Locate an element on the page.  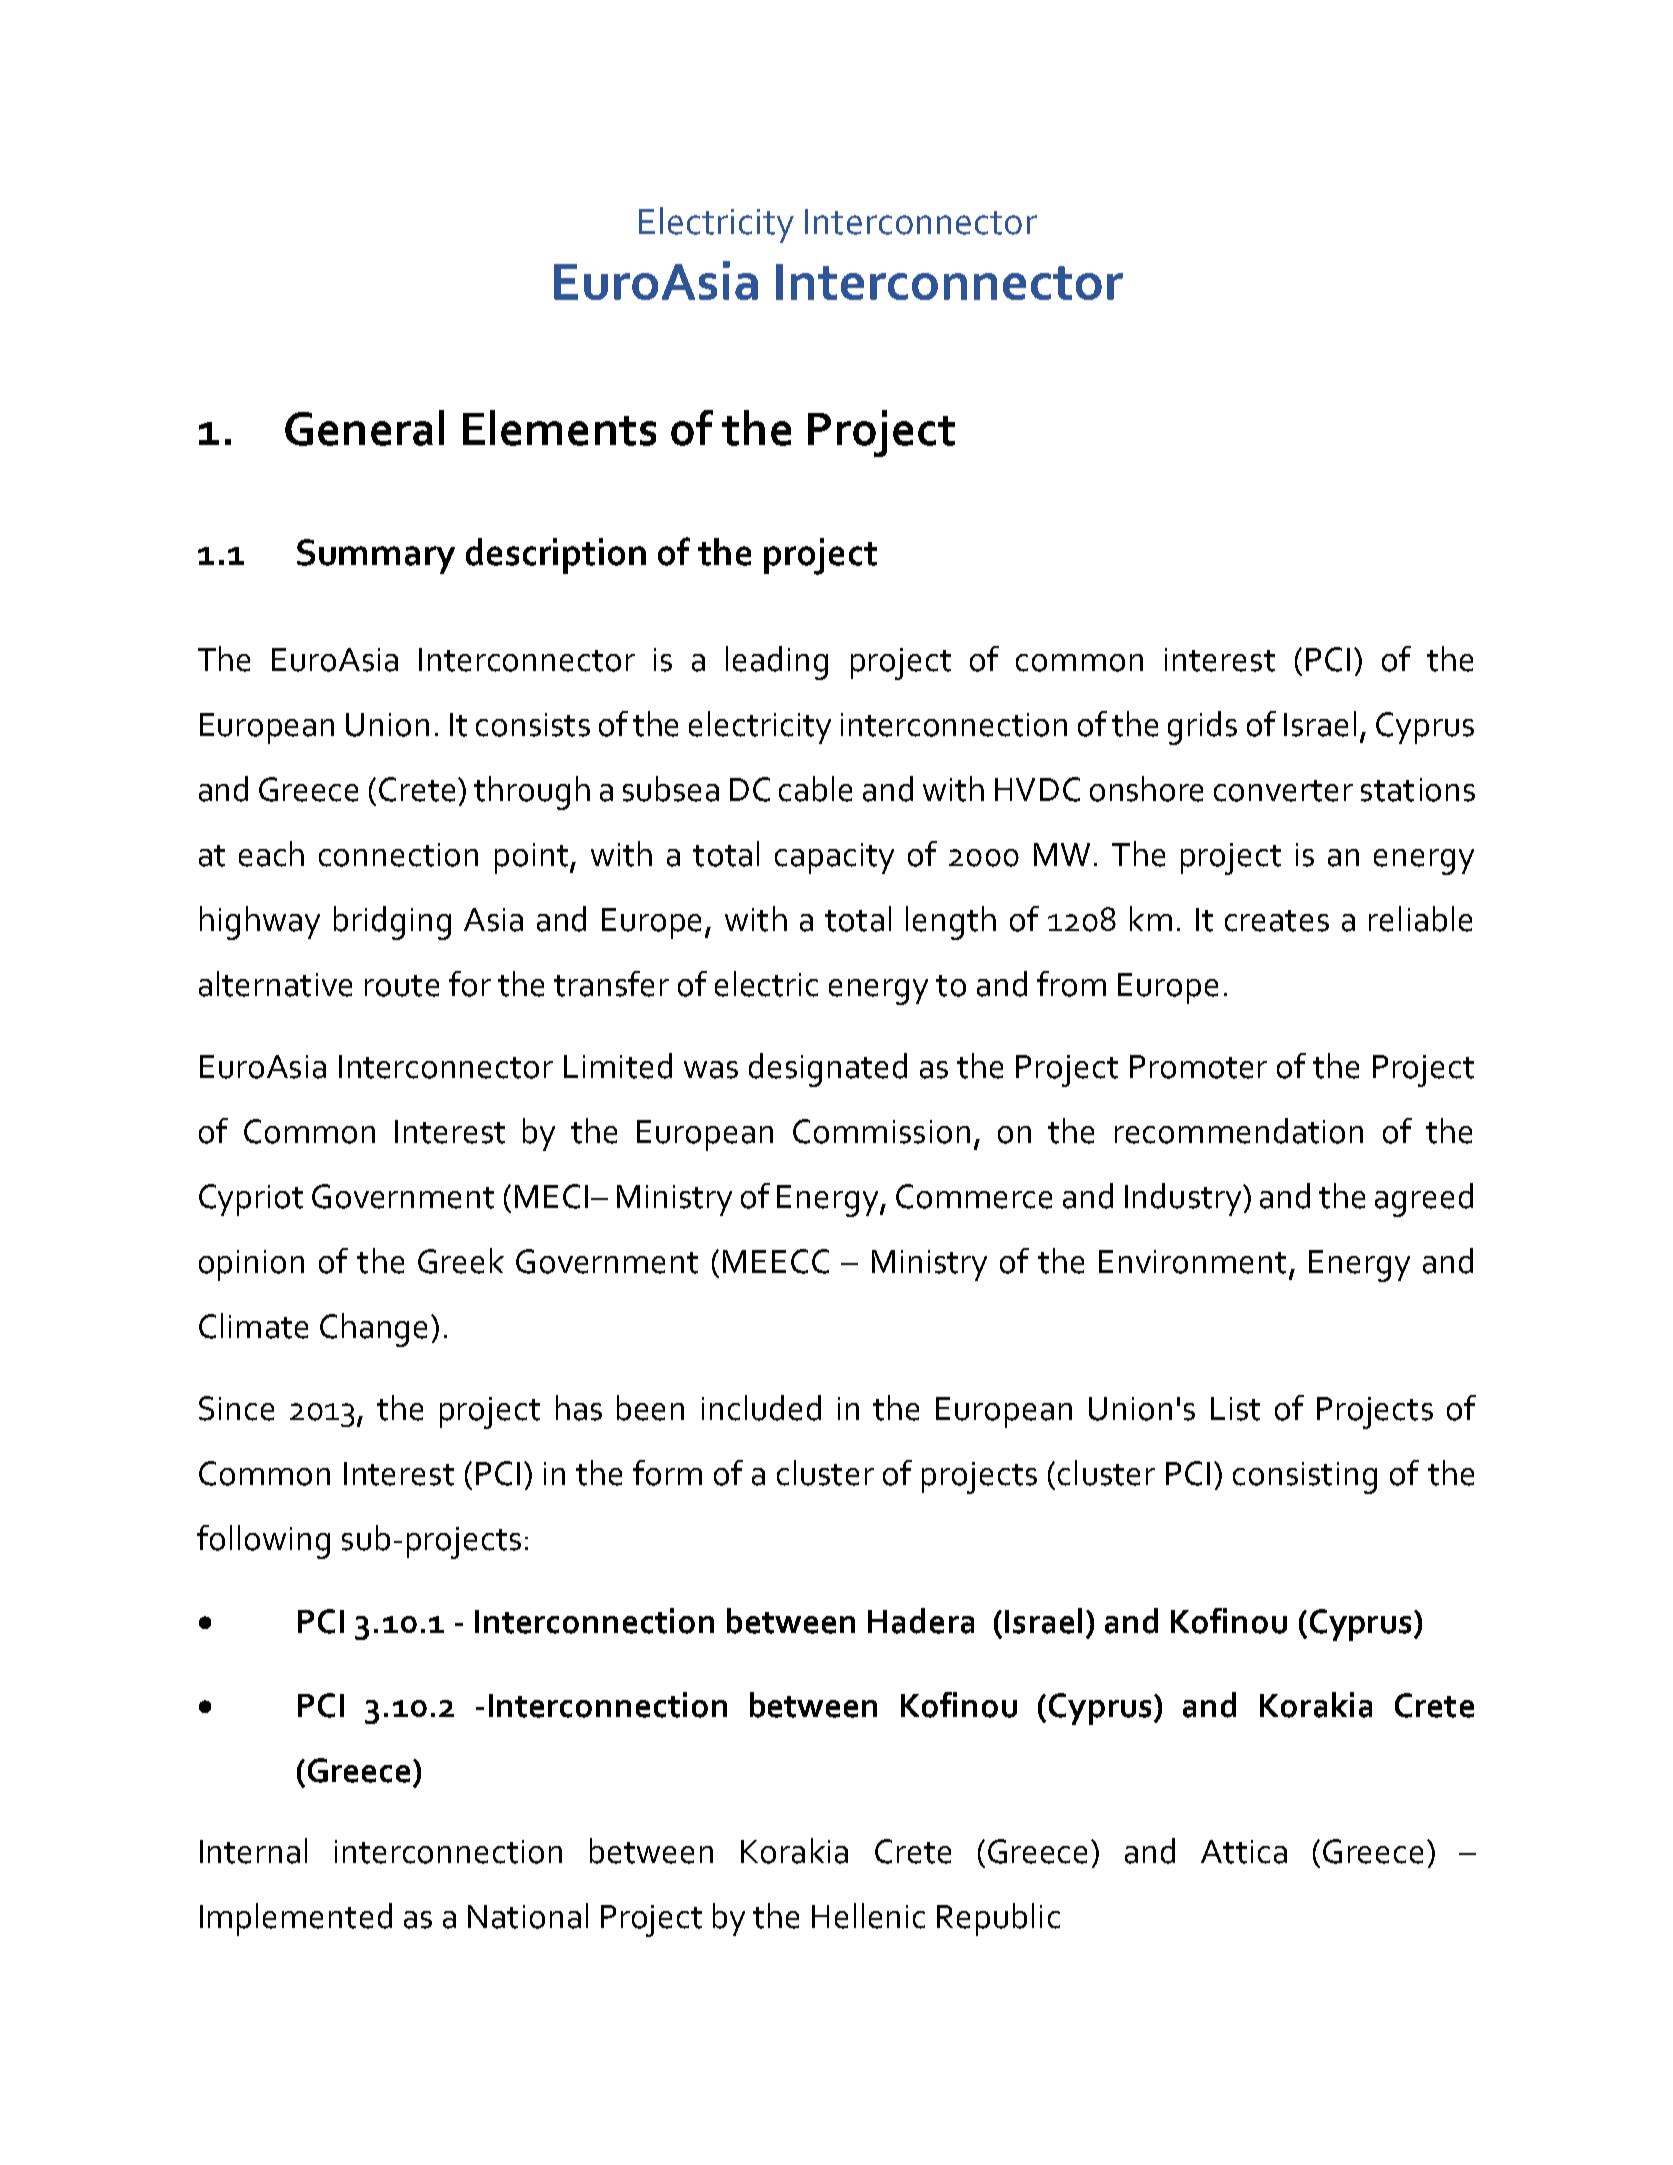
General is located at coordinates (364, 428).
